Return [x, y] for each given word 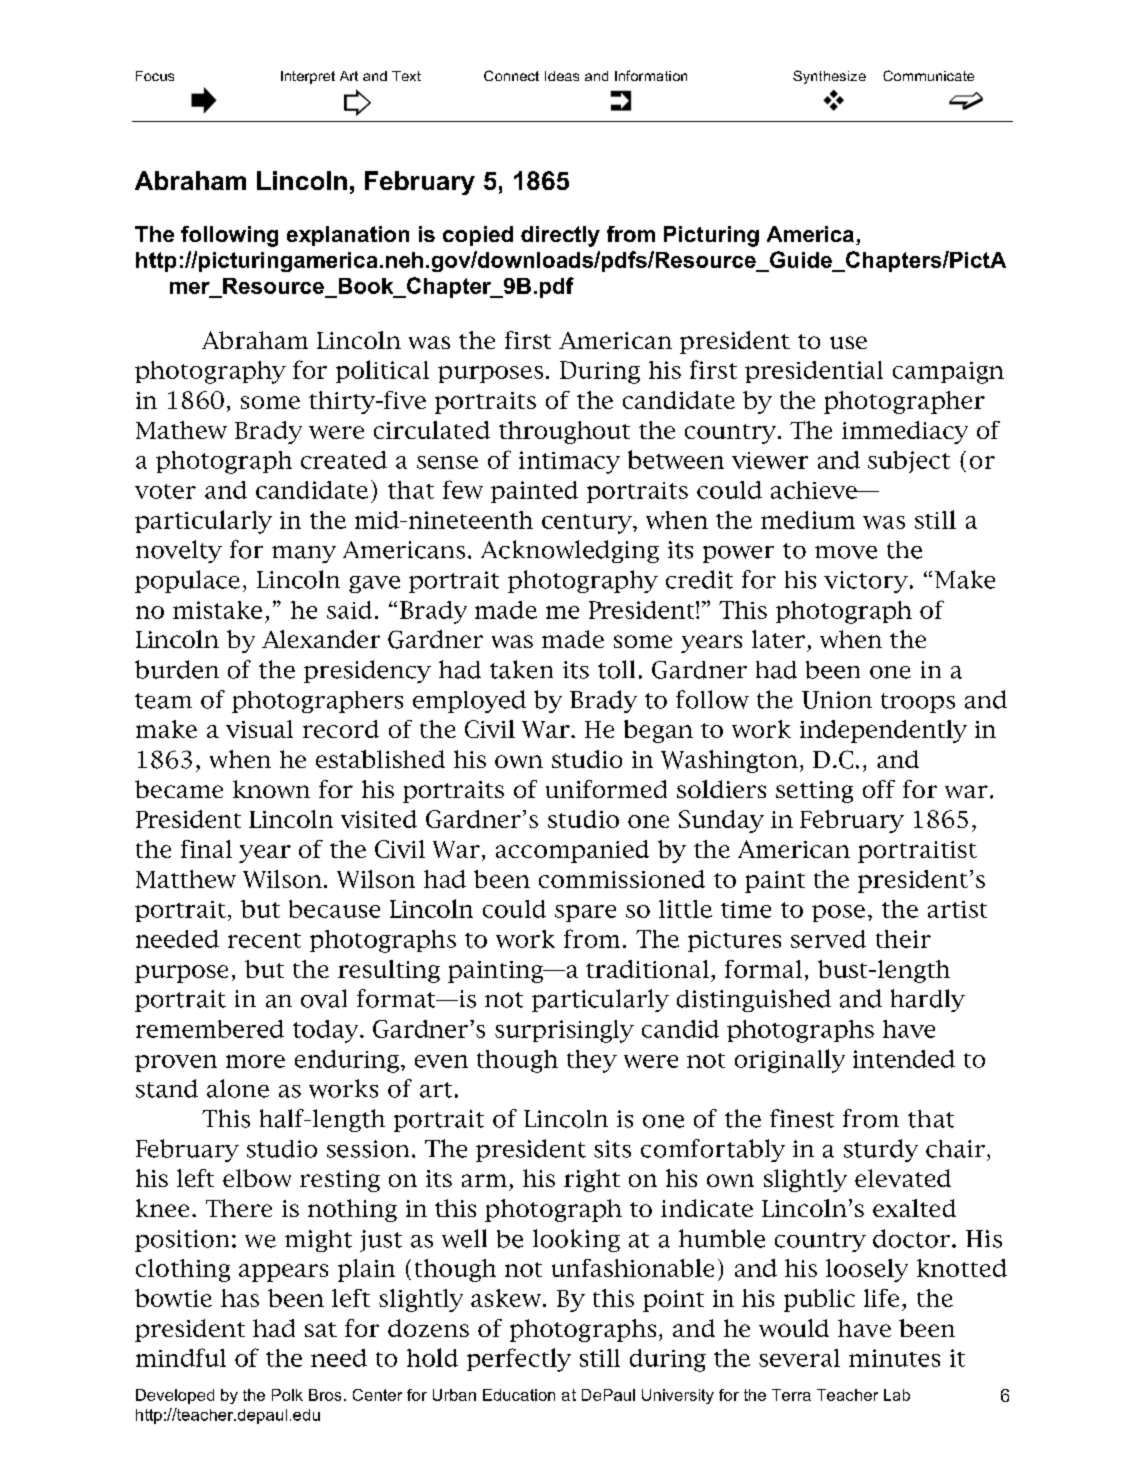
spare [585, 913]
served [828, 939]
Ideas [562, 76]
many [304, 554]
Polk [287, 1395]
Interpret [308, 77]
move [846, 552]
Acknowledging [570, 551]
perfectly [519, 1360]
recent [264, 940]
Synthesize [829, 77]
